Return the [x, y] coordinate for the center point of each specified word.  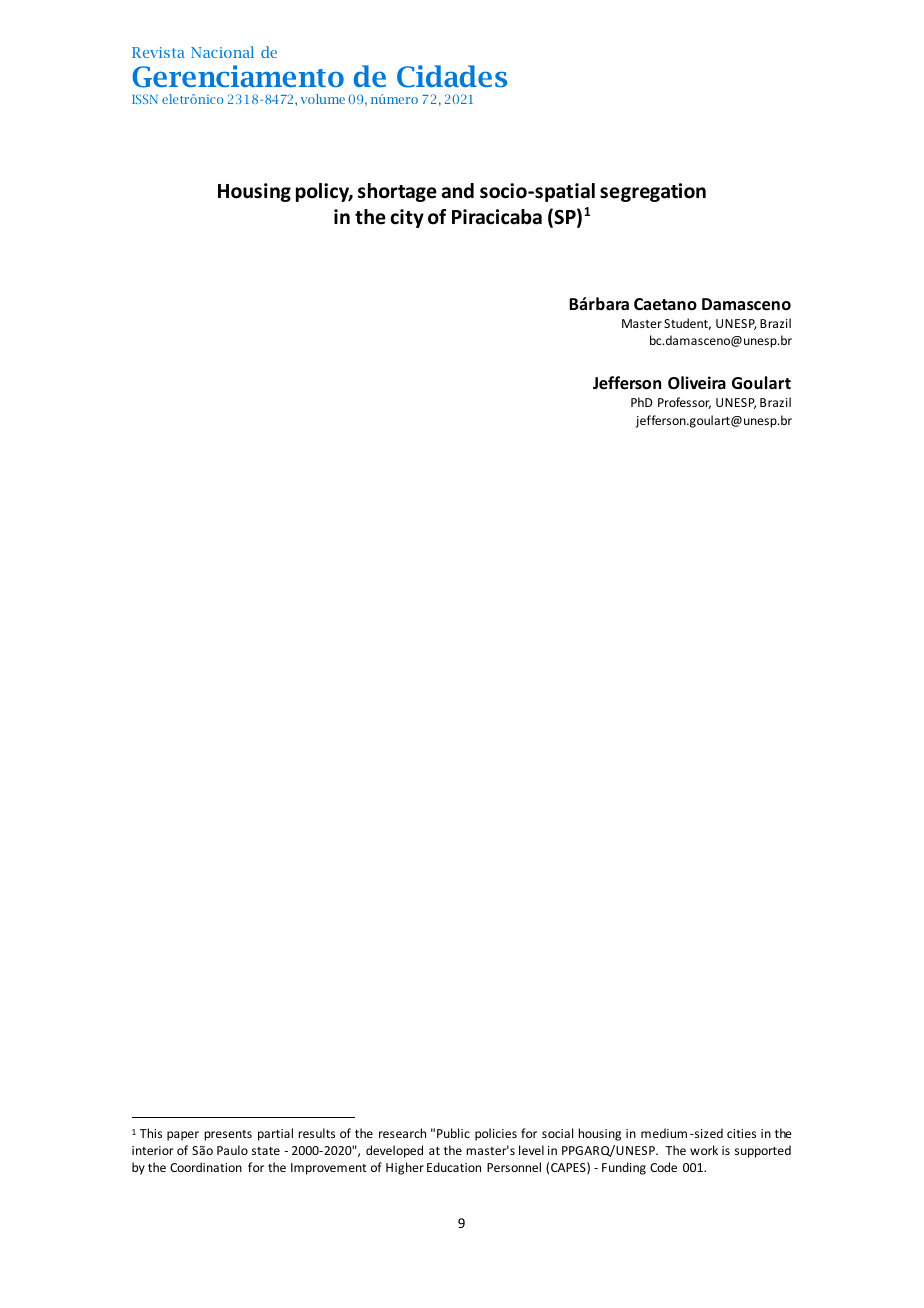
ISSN [145, 99]
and [457, 191]
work [704, 1150]
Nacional [222, 52]
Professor [684, 403]
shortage [397, 192]
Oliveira [697, 383]
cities [741, 1133]
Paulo [232, 1150]
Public [453, 1133]
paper [183, 1136]
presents [228, 1135]
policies [496, 1134]
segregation [653, 192]
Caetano [665, 304]
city [407, 218]
